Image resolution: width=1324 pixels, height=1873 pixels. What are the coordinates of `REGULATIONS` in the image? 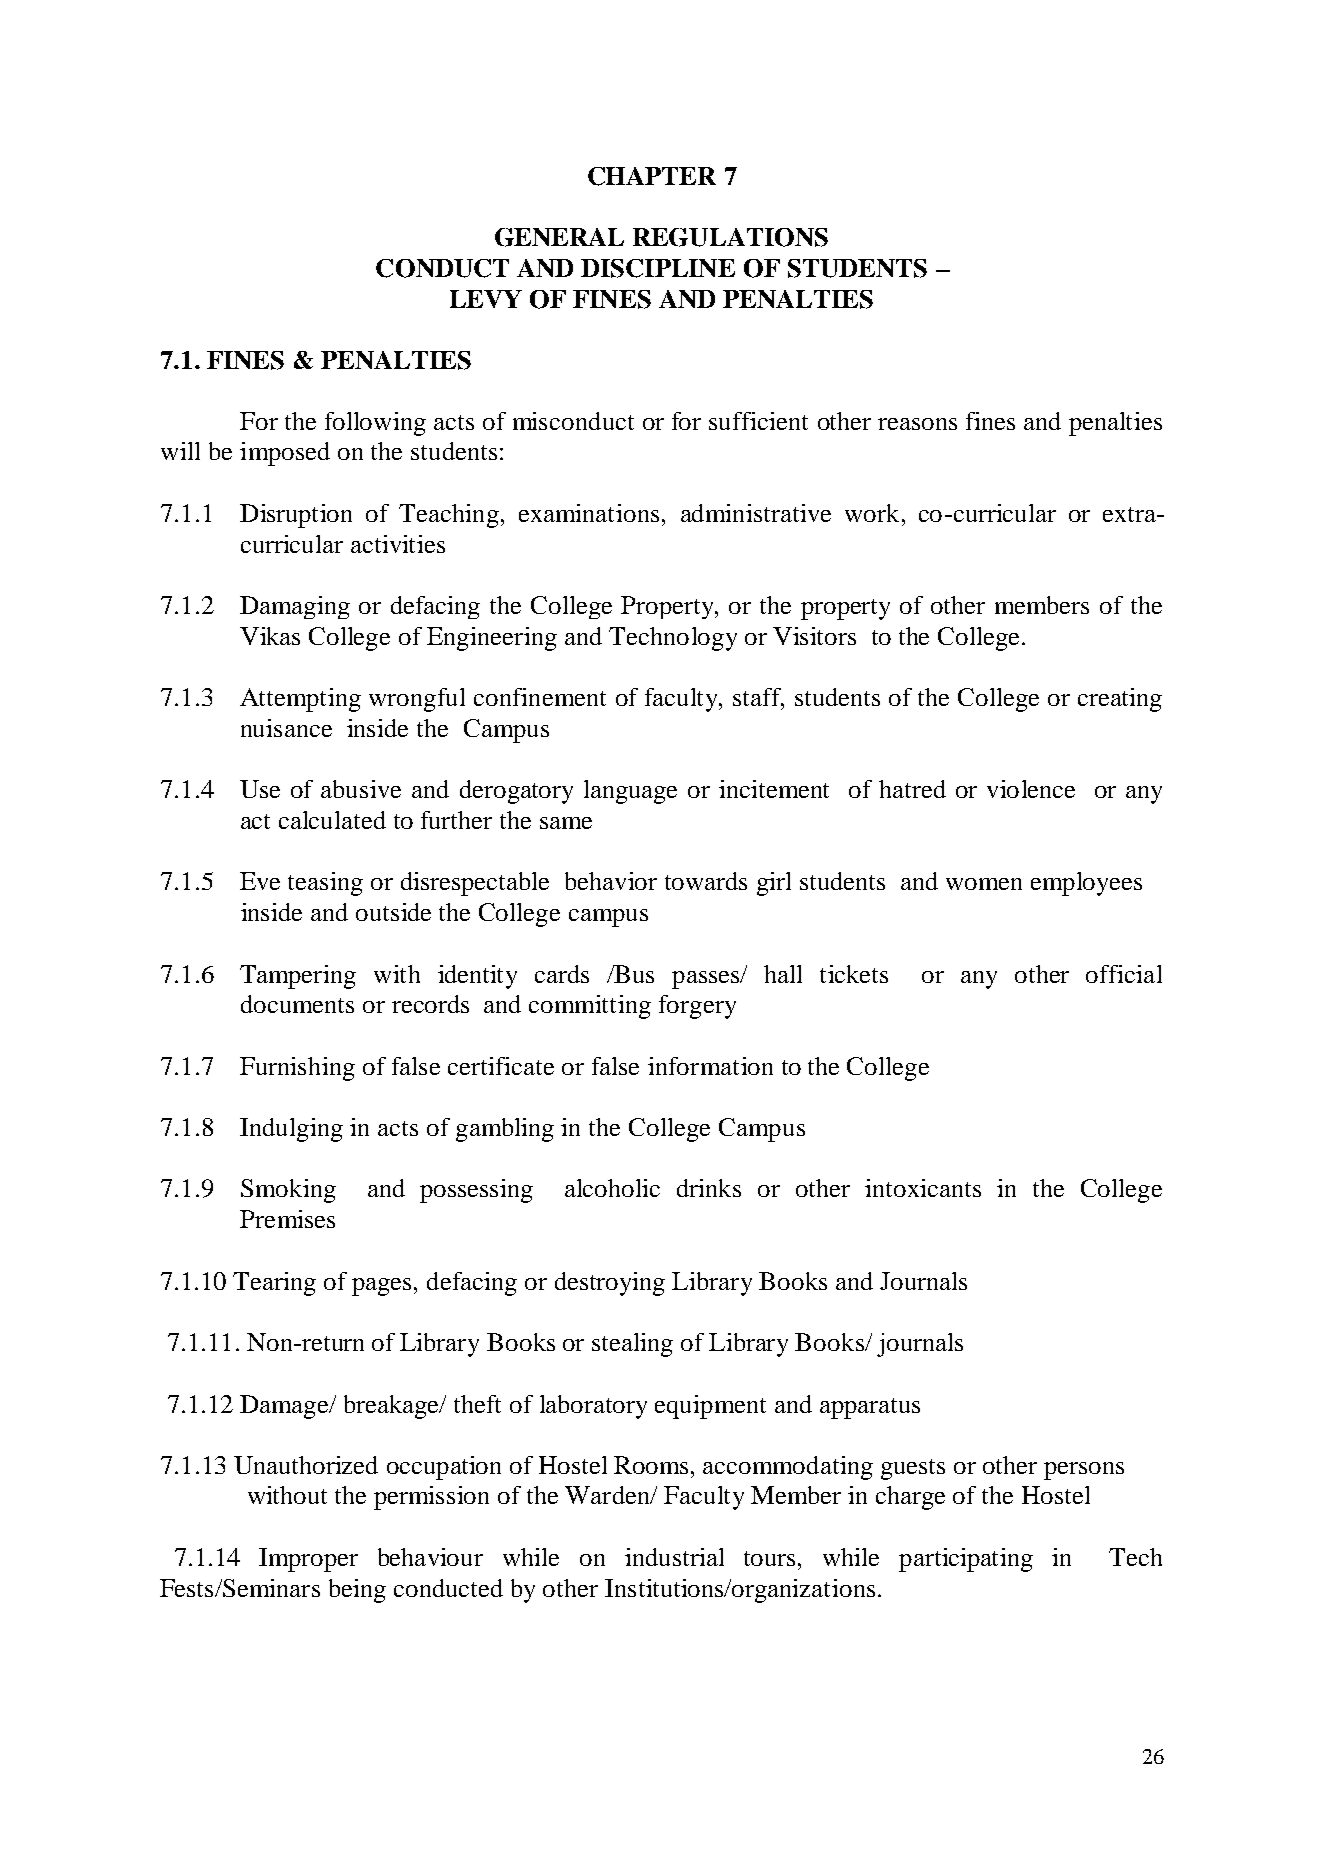 It's located at (730, 237).
